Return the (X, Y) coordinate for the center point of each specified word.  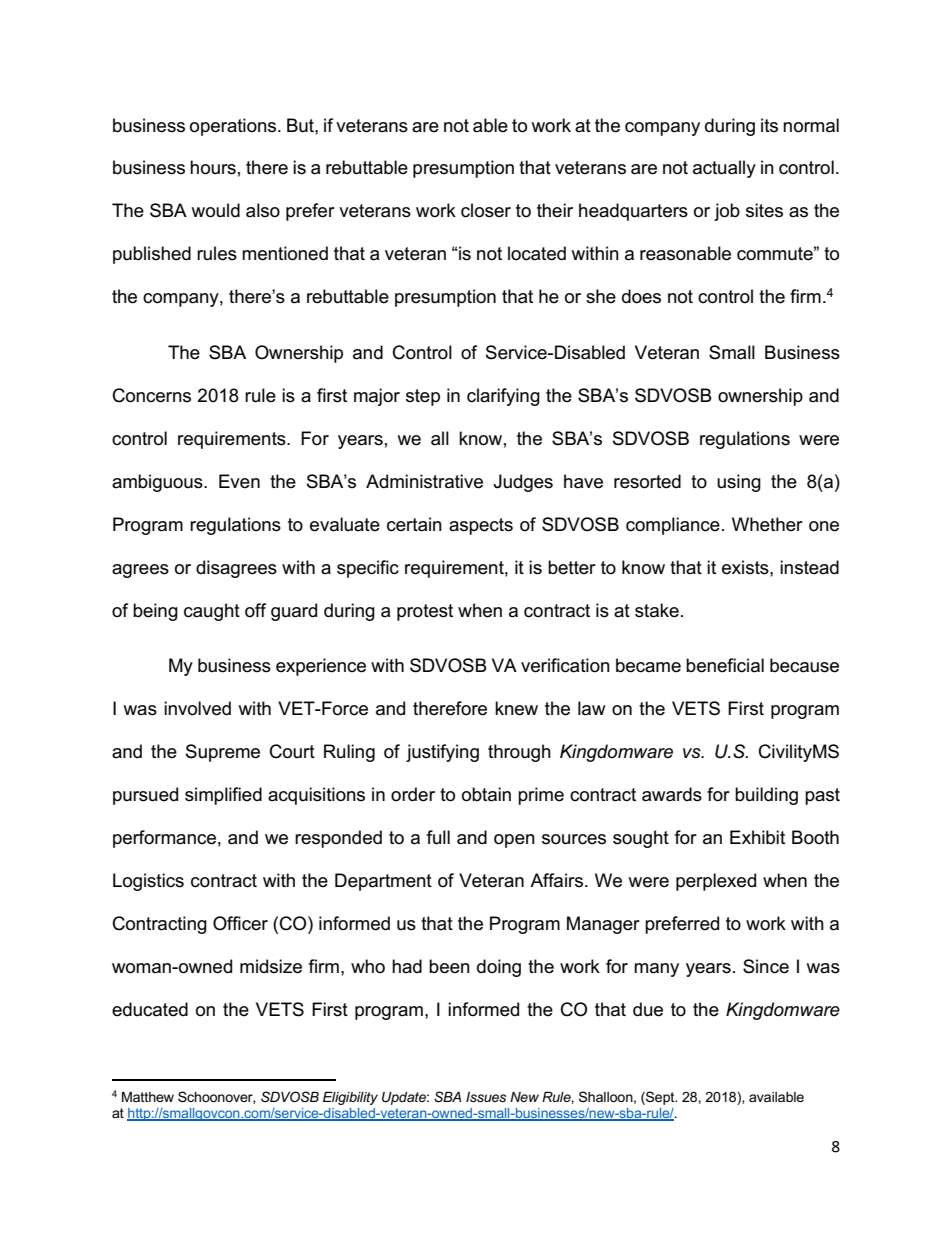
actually (724, 169)
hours (213, 167)
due (648, 1009)
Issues (486, 1097)
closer (486, 210)
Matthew (148, 1097)
